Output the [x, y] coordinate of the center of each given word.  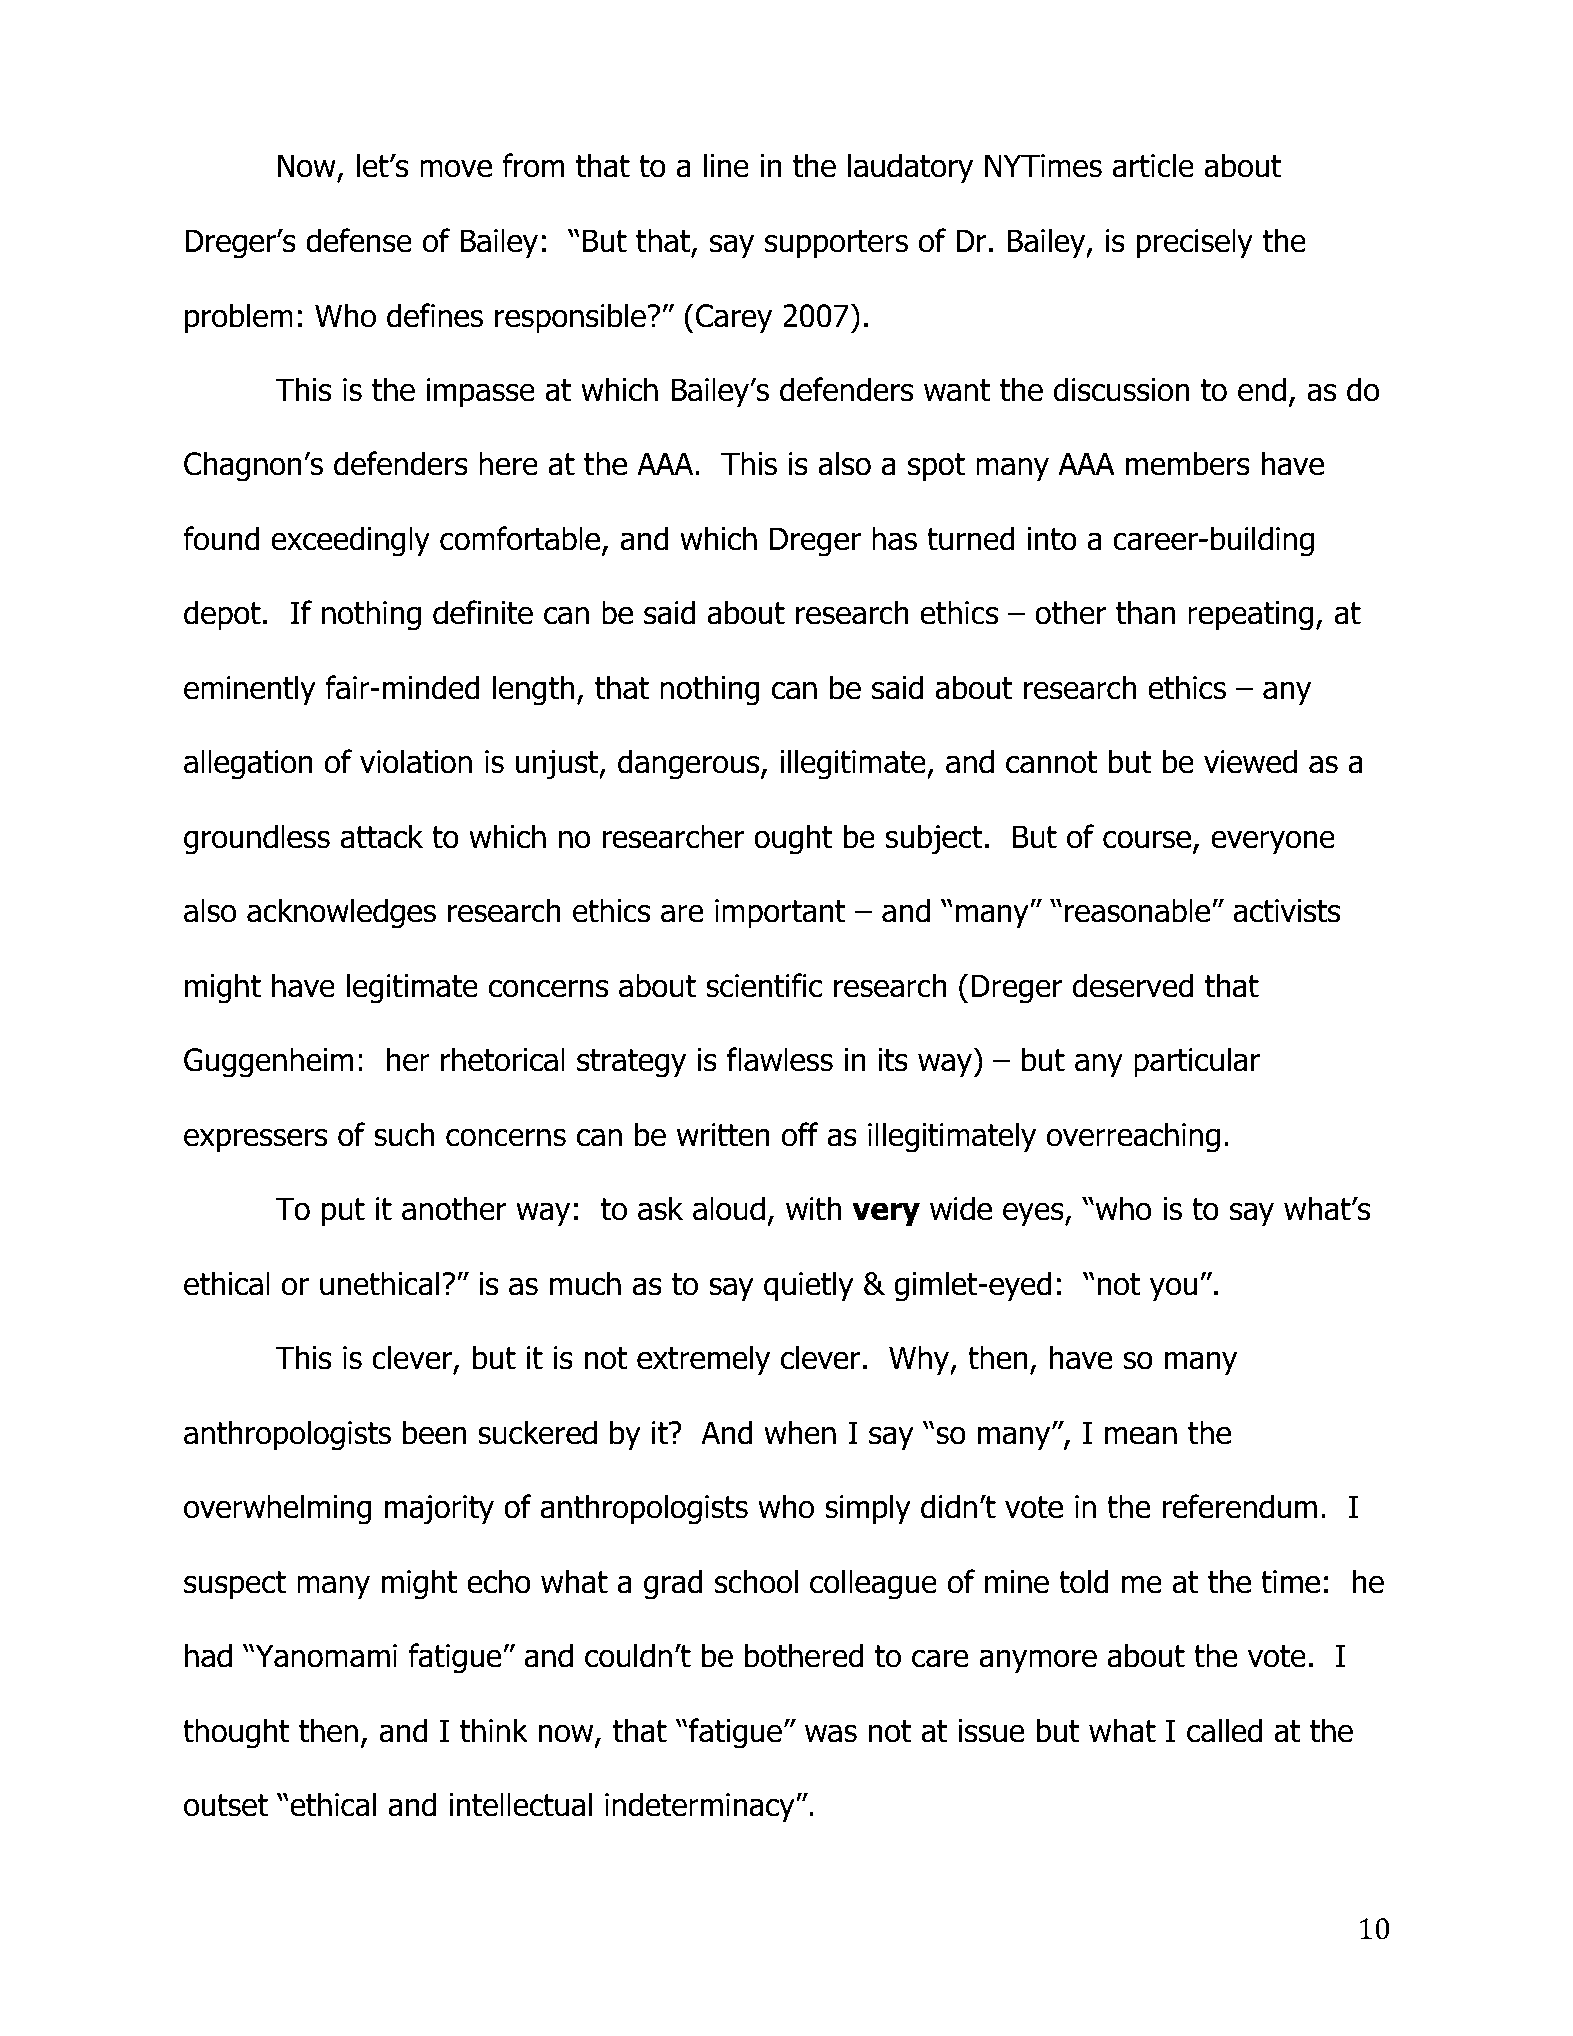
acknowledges [341, 913]
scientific [764, 985]
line [726, 165]
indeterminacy [701, 1807]
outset [226, 1805]
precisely [1194, 243]
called [1224, 1730]
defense [359, 240]
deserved [1133, 985]
